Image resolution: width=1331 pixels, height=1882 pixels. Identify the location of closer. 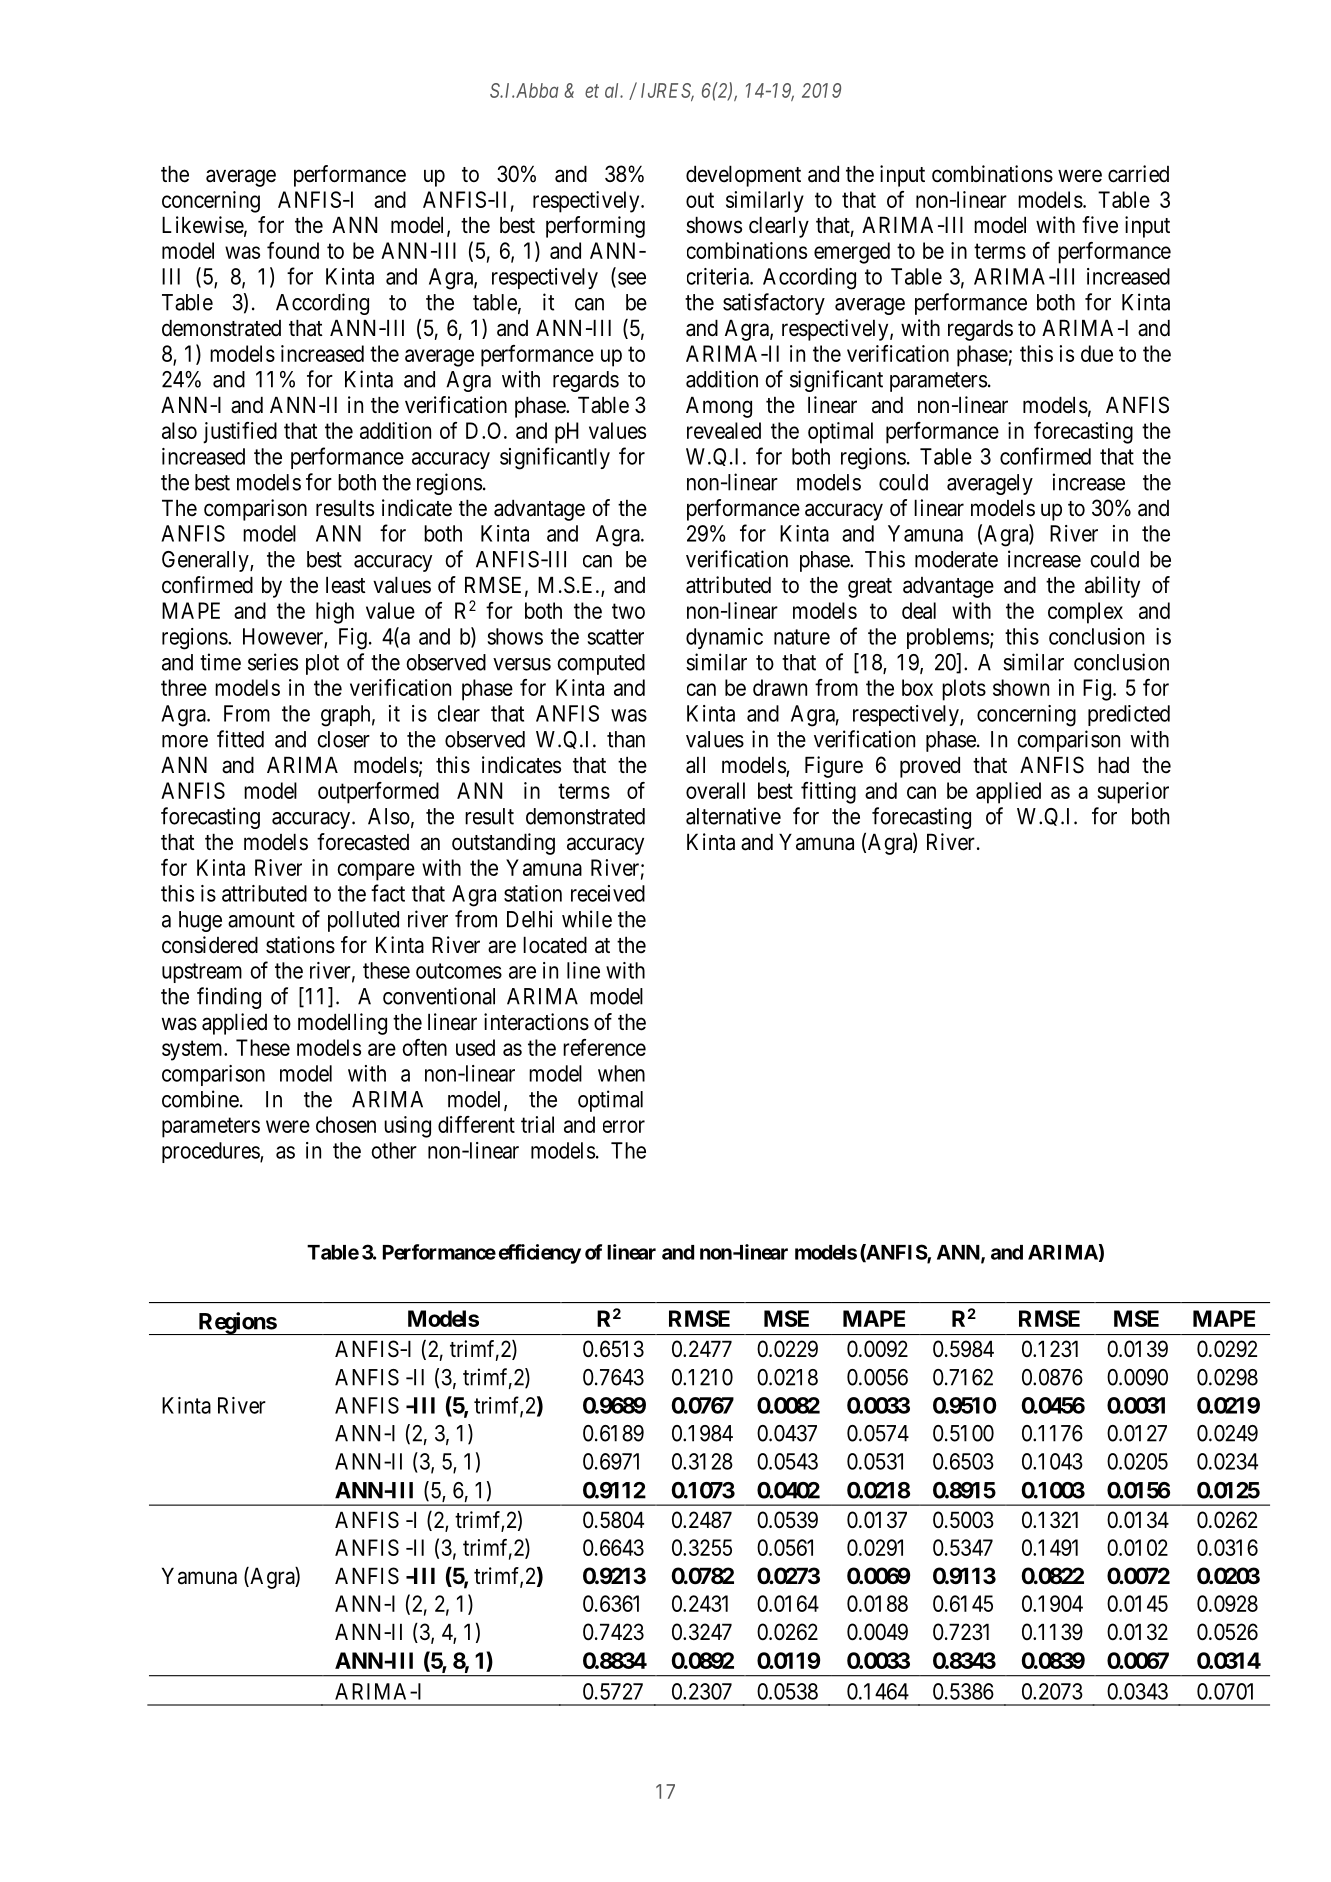
(343, 739).
